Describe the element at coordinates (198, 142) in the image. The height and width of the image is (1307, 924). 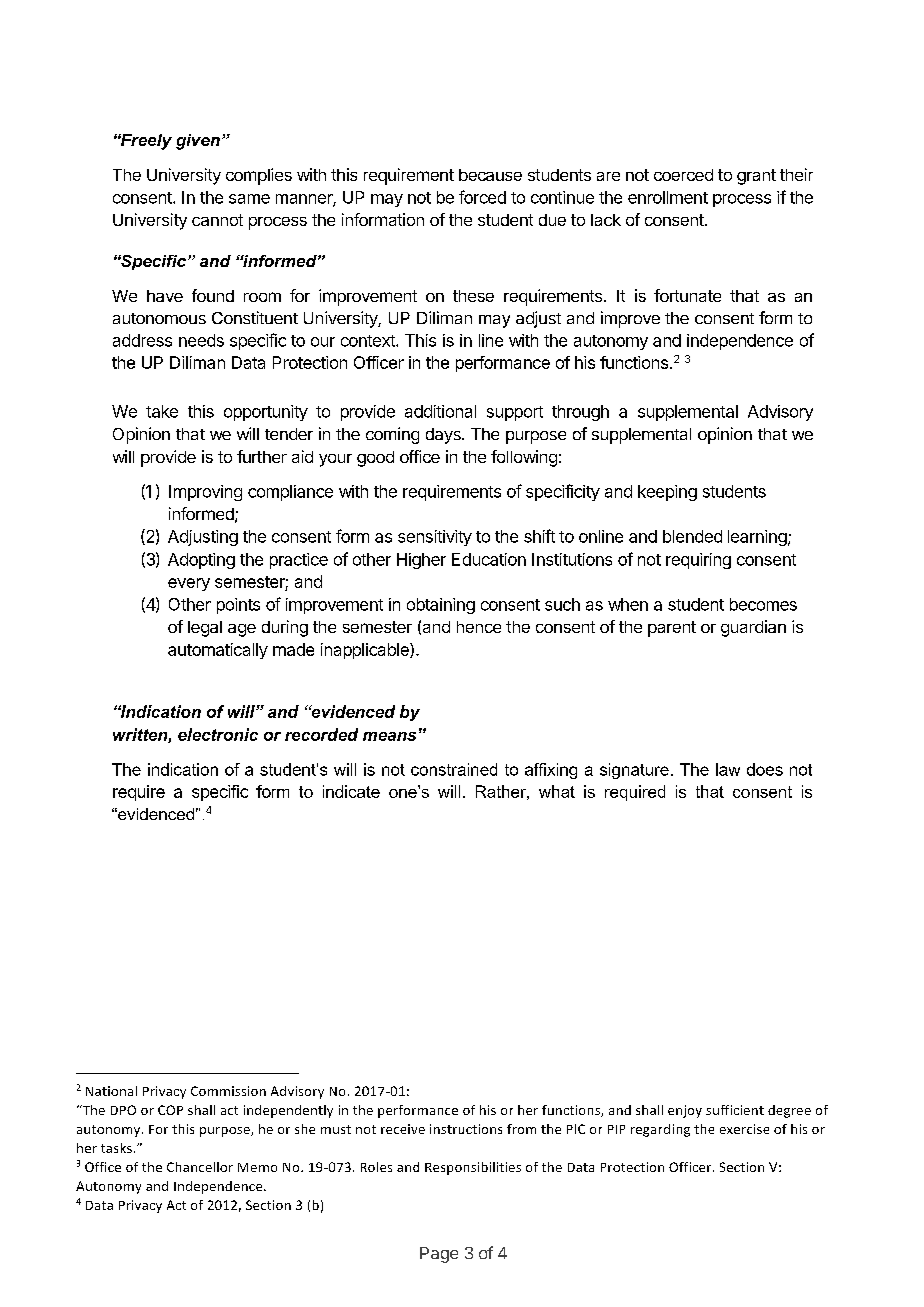
I see `given` at that location.
